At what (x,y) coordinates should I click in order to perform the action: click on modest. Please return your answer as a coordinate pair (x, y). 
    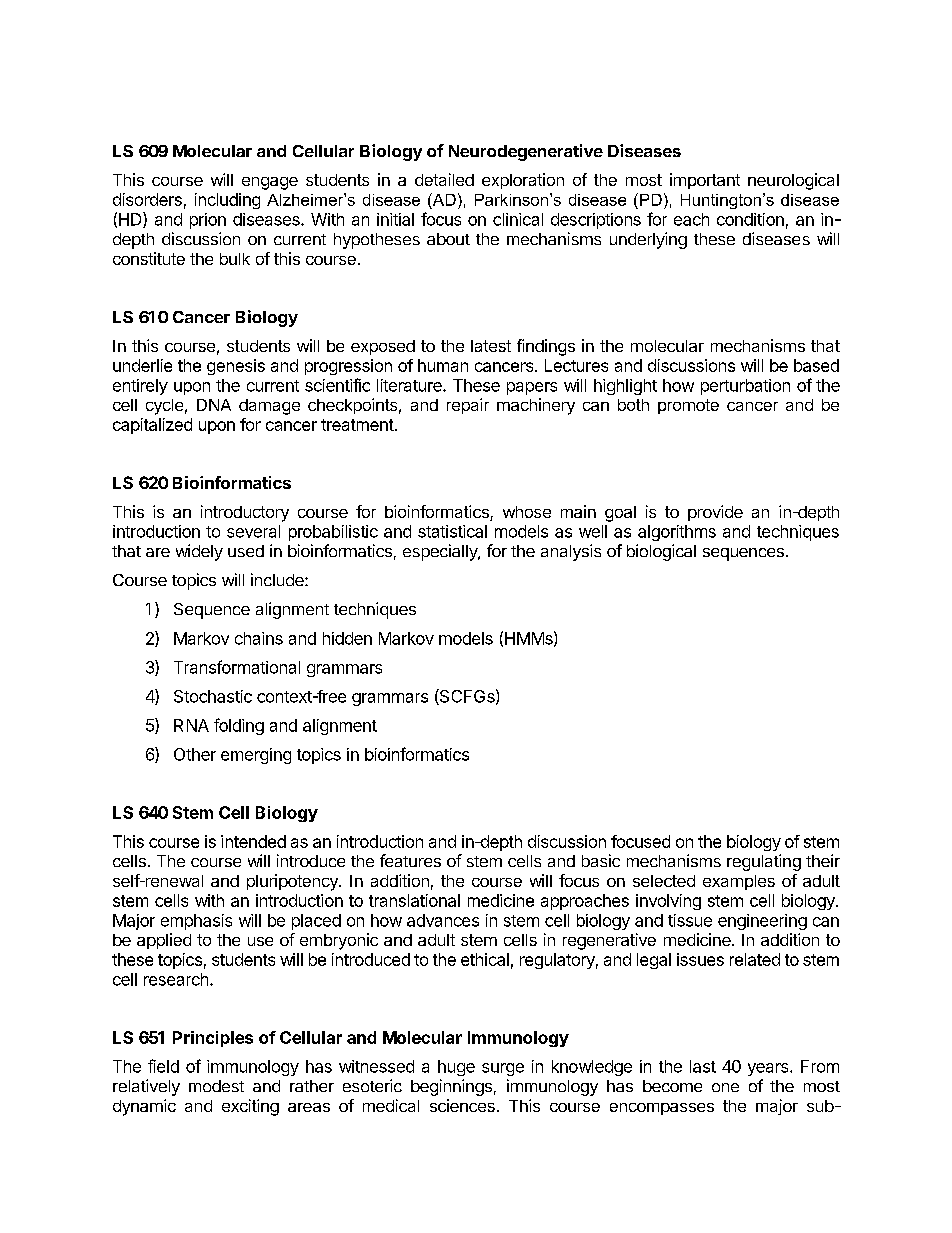
    Looking at the image, I should click on (216, 1086).
